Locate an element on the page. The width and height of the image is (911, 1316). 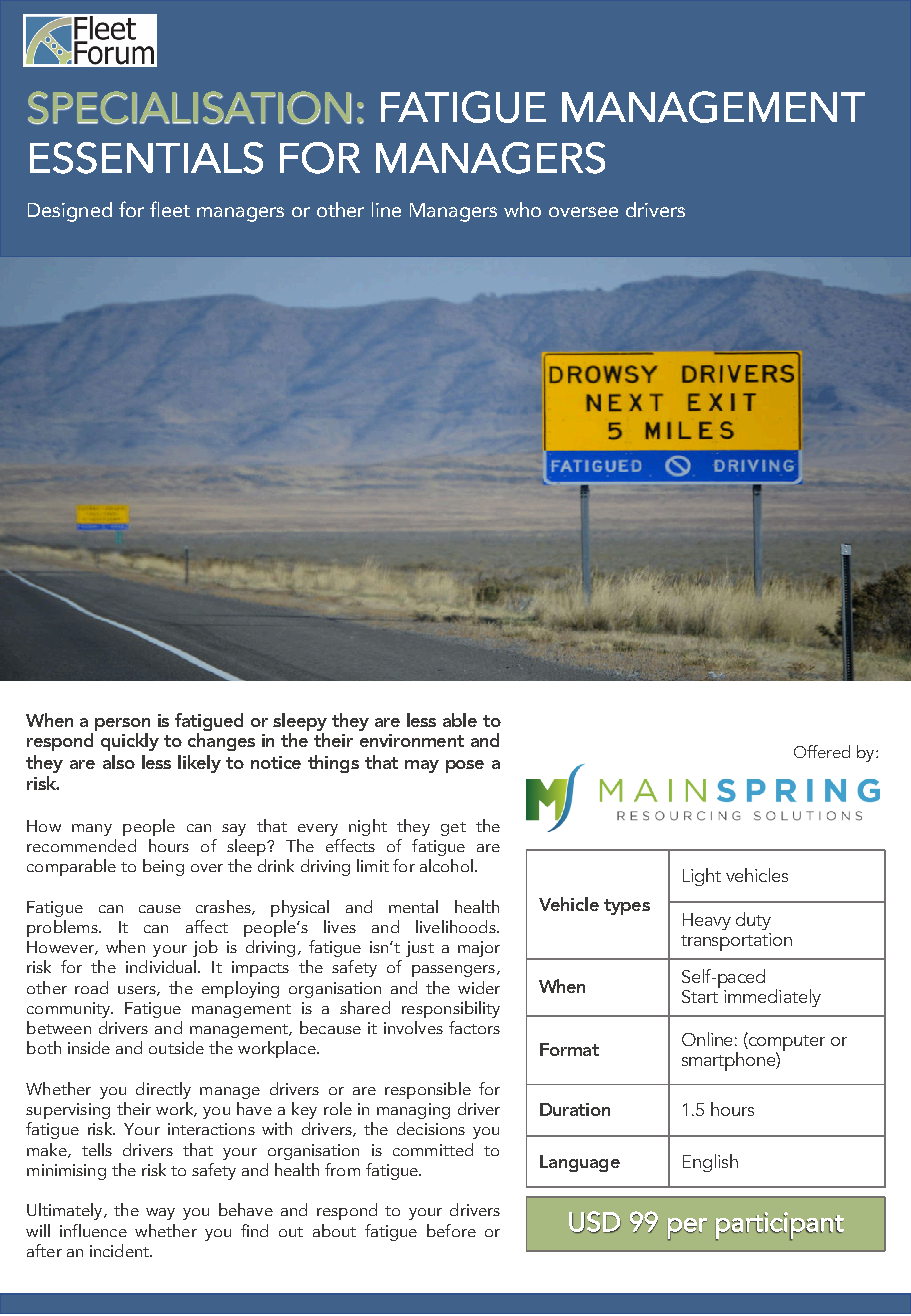
ESSENTIALS is located at coordinates (146, 158).
